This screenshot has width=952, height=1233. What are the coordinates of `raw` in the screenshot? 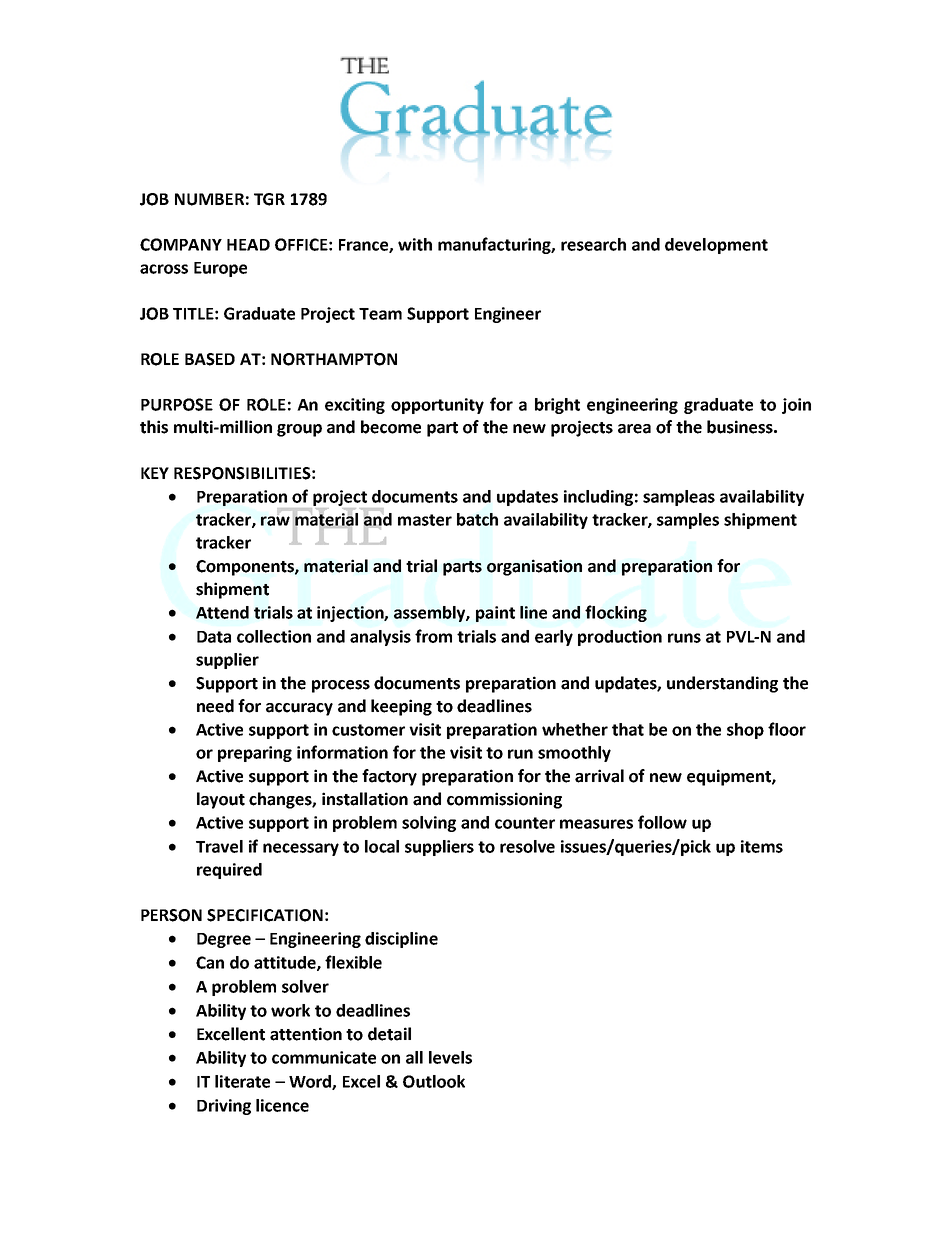 It's located at (275, 520).
